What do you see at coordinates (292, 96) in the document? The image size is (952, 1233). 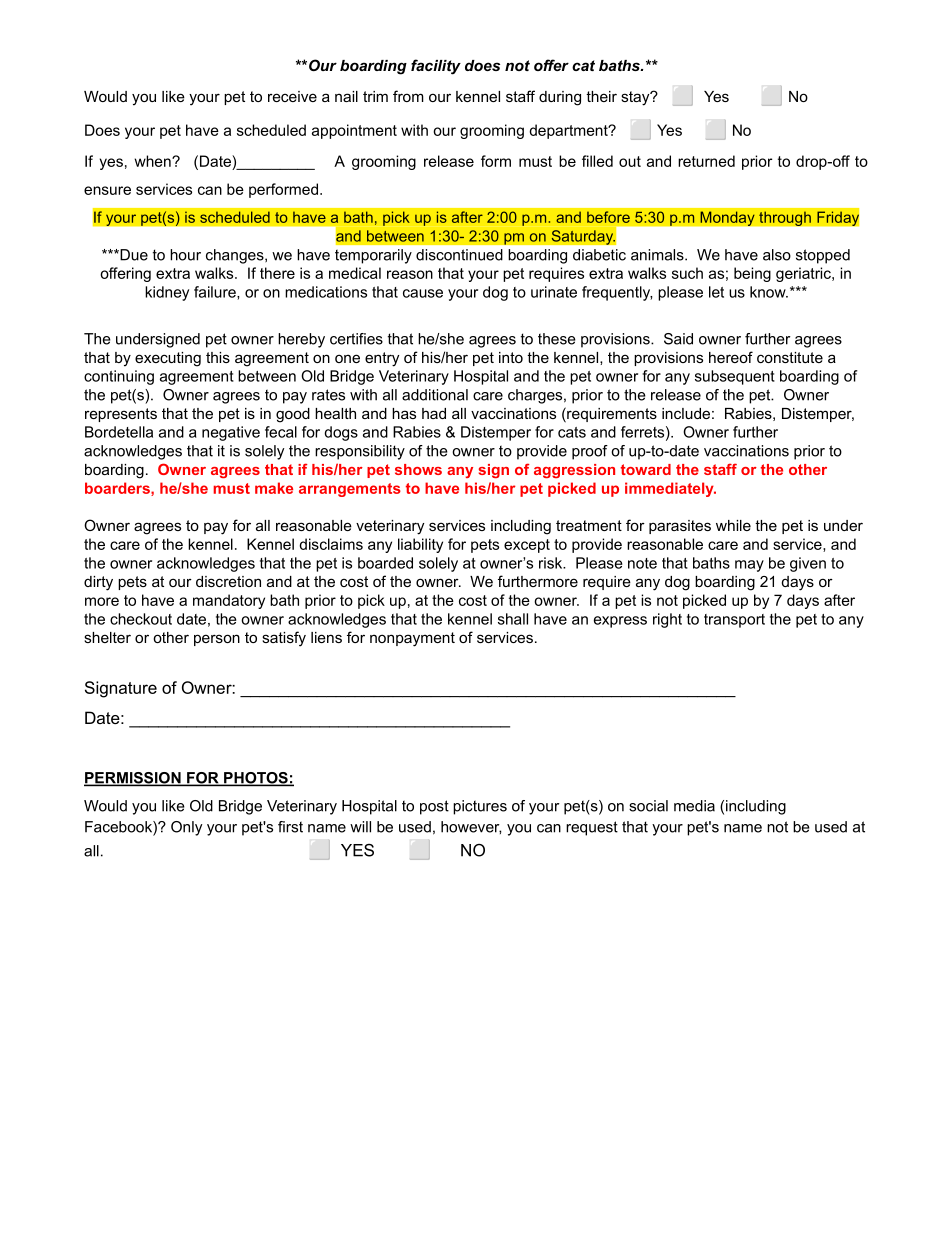 I see `receive` at bounding box center [292, 96].
